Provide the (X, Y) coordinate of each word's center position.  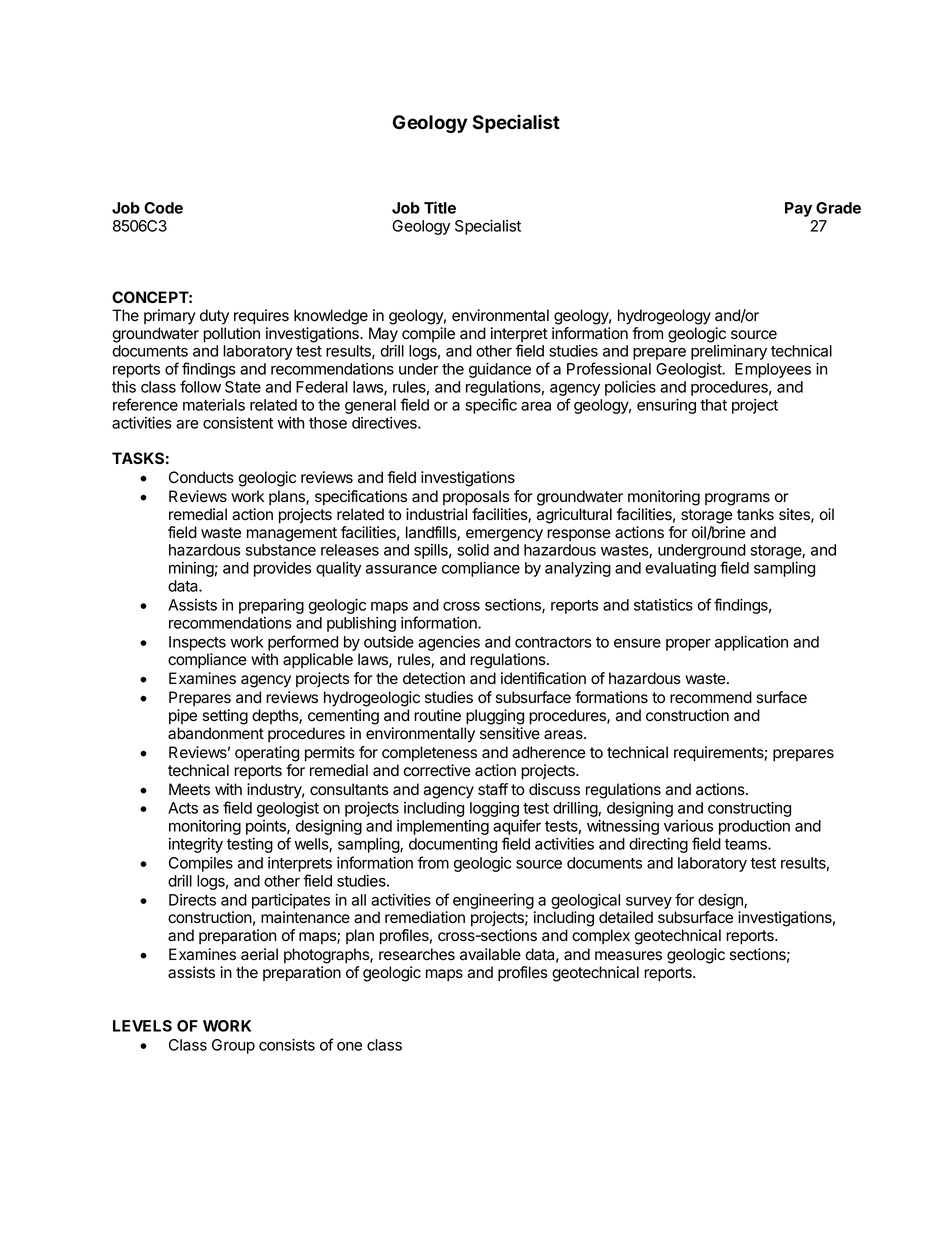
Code (163, 208)
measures (628, 956)
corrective (437, 770)
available (490, 954)
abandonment (216, 733)
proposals (476, 498)
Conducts (201, 477)
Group (233, 1046)
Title (440, 207)
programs (737, 499)
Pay (798, 209)
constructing (749, 809)
